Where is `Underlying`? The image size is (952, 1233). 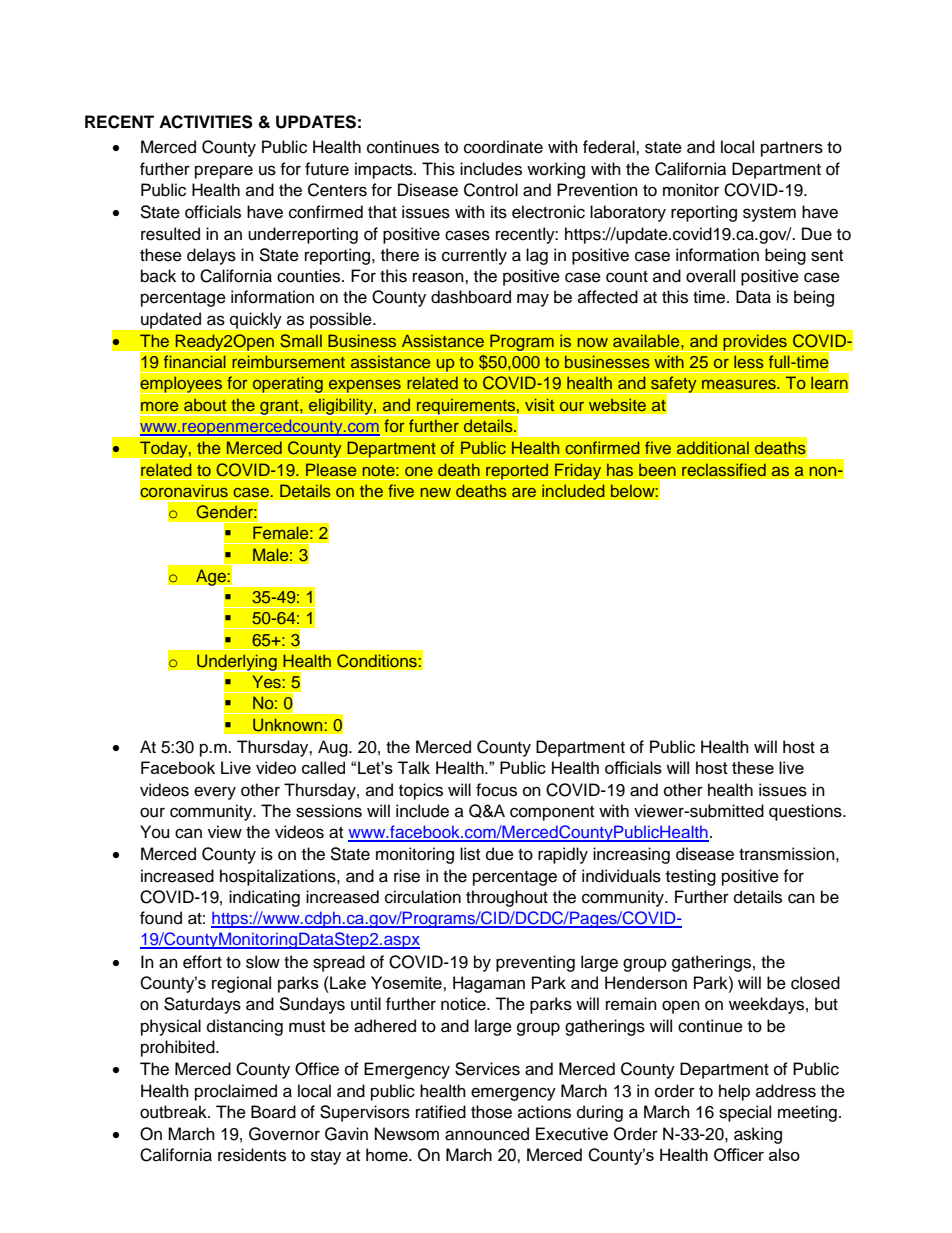 Underlying is located at coordinates (237, 663).
